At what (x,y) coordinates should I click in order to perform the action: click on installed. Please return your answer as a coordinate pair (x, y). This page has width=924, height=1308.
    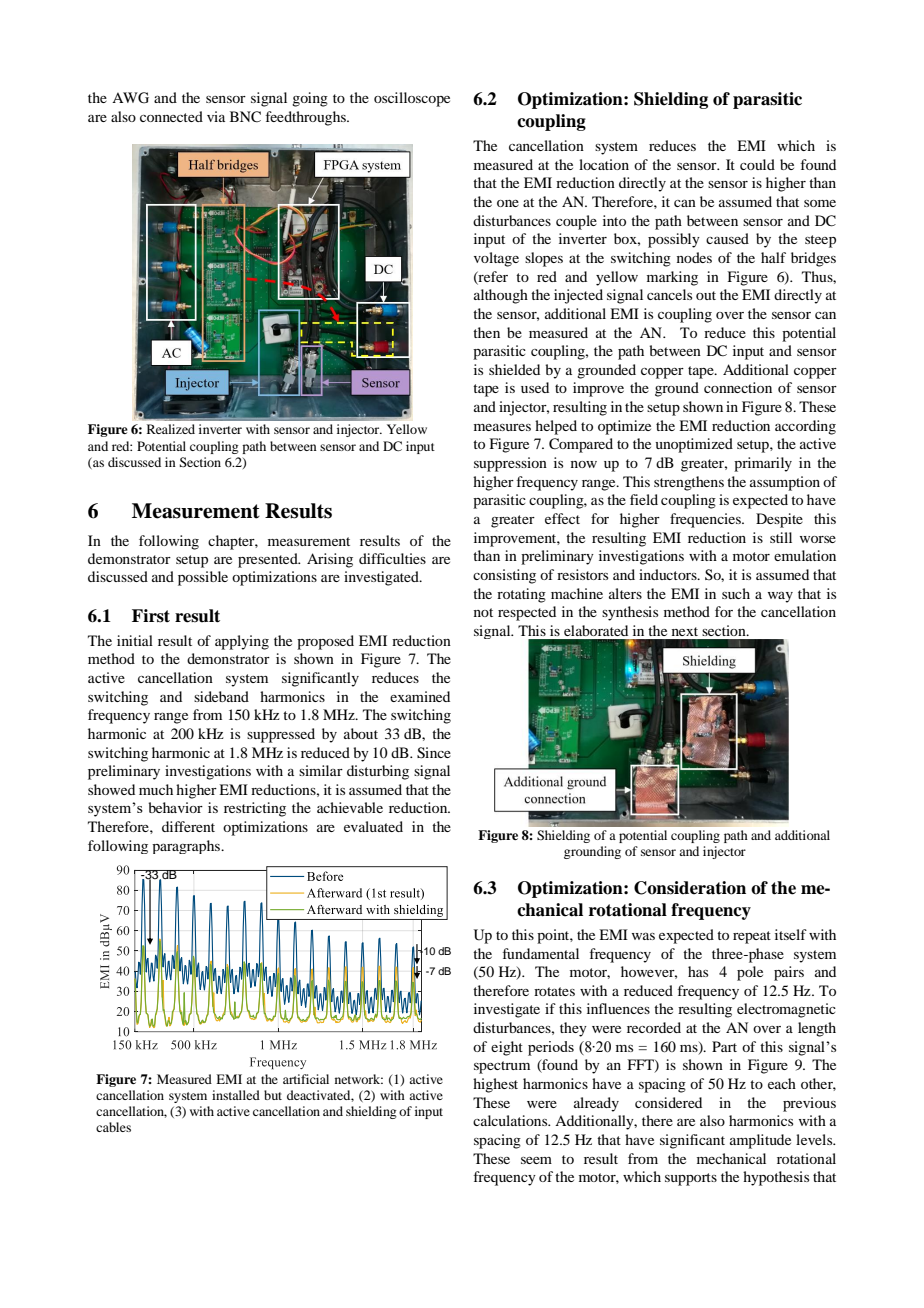
    Looking at the image, I should click on (236, 1095).
